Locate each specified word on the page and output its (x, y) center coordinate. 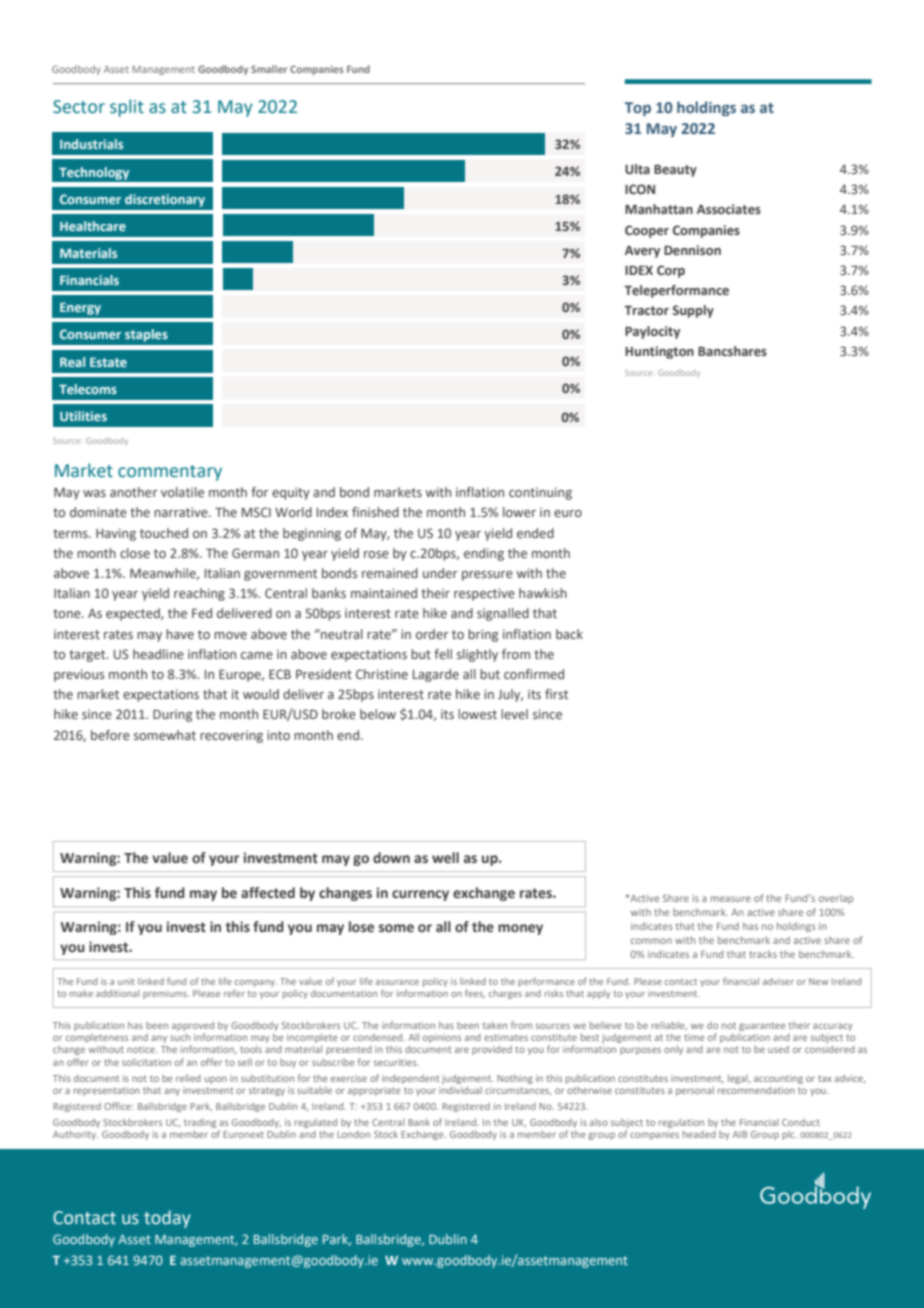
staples (146, 335)
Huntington (659, 352)
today (167, 1219)
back (569, 634)
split (127, 108)
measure (731, 899)
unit (126, 981)
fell (443, 654)
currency (420, 895)
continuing (540, 493)
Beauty (675, 171)
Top (637, 109)
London (353, 1134)
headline (158, 654)
